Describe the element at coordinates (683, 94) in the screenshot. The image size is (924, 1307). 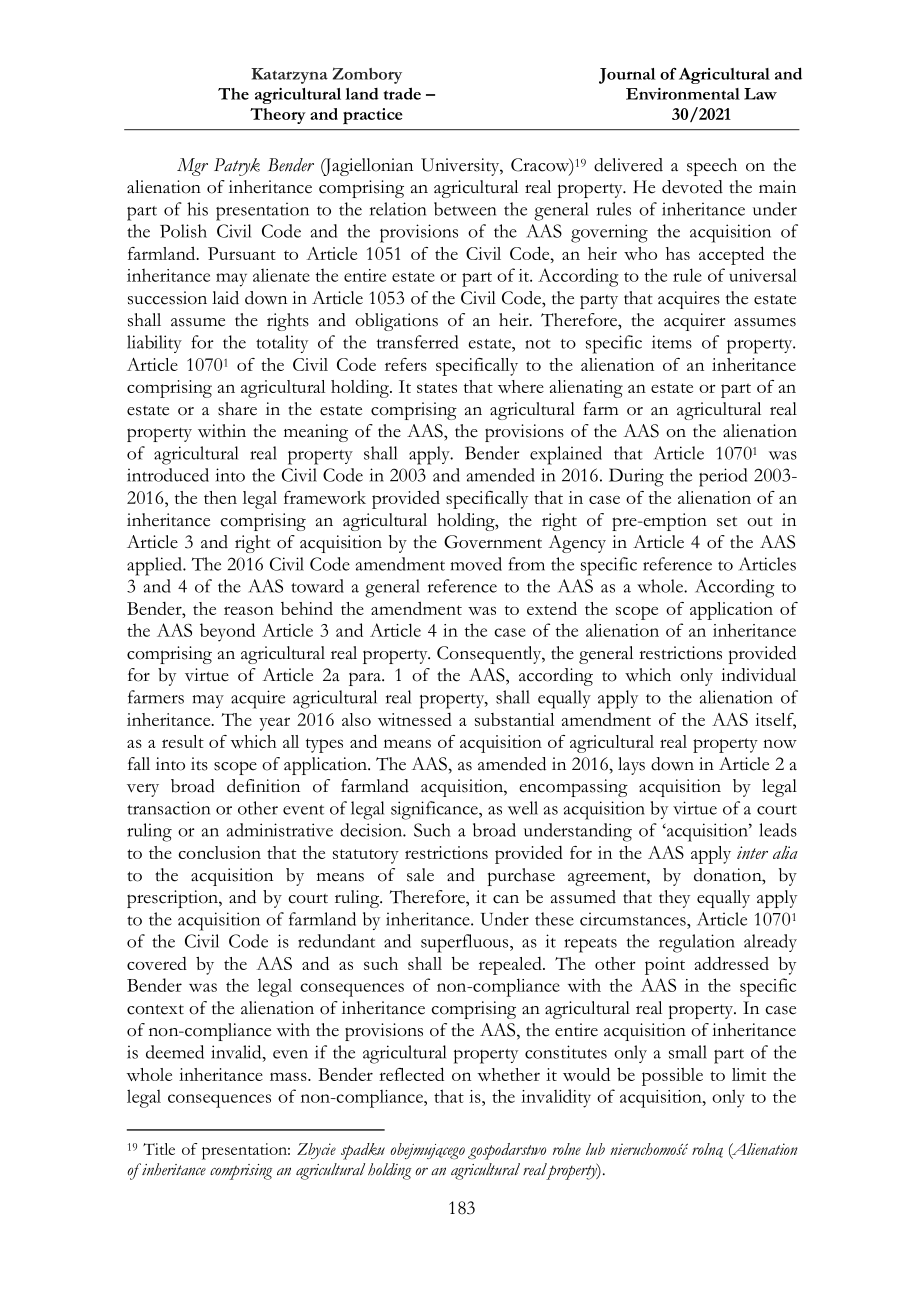
I see `Environmental` at that location.
